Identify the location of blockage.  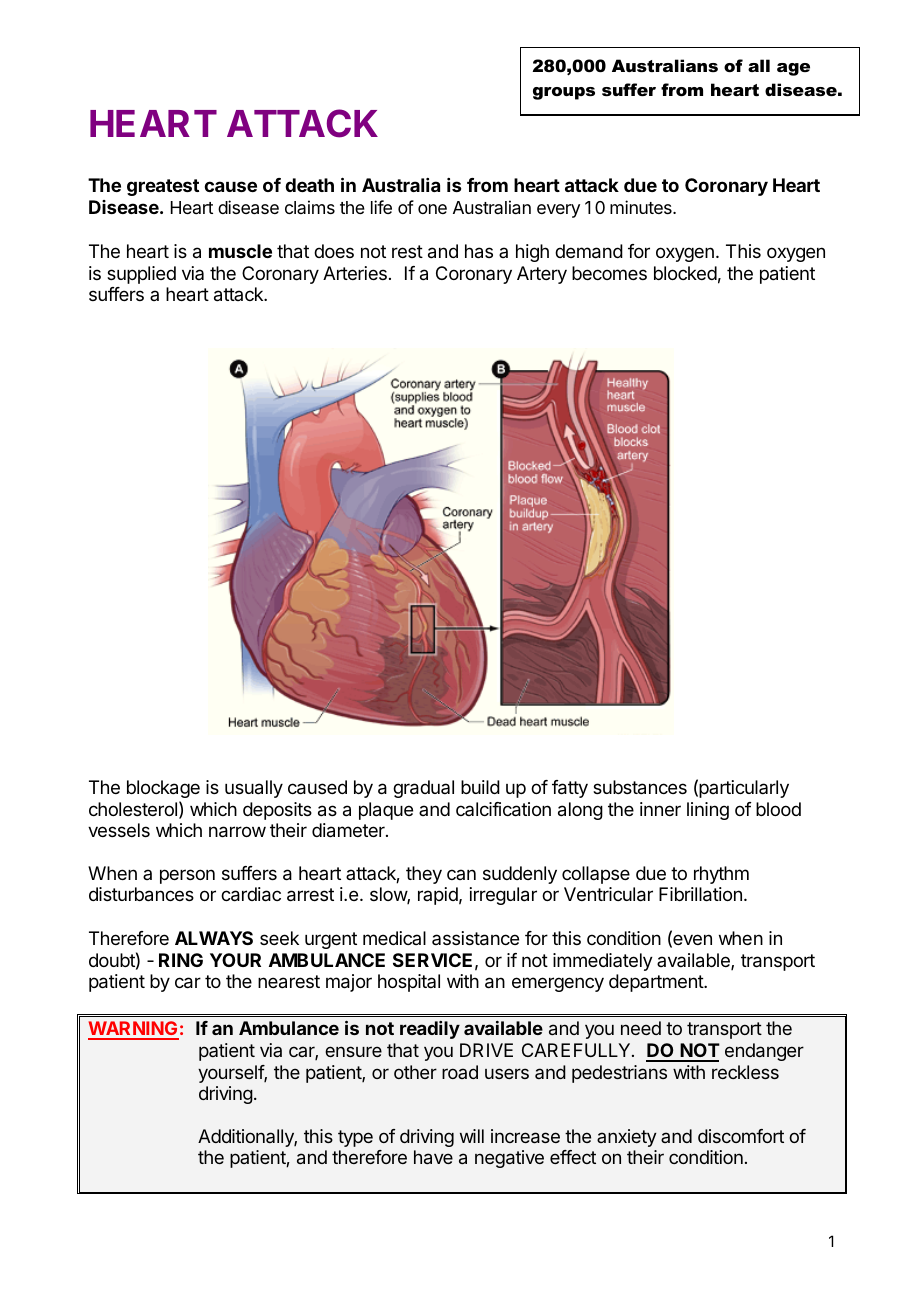
(163, 789).
